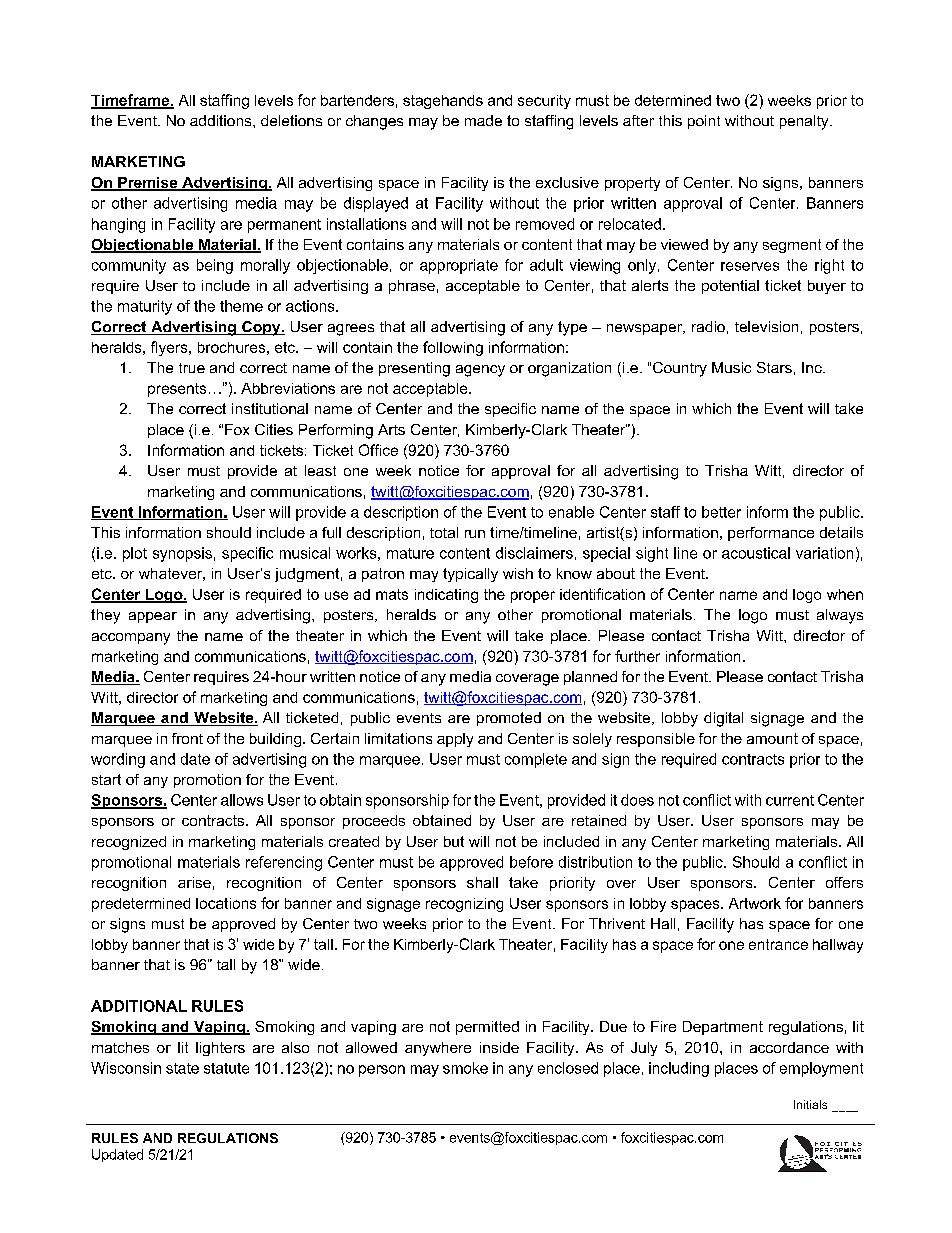 Image resolution: width=952 pixels, height=1233 pixels. What do you see at coordinates (182, 1068) in the image?
I see `state` at bounding box center [182, 1068].
